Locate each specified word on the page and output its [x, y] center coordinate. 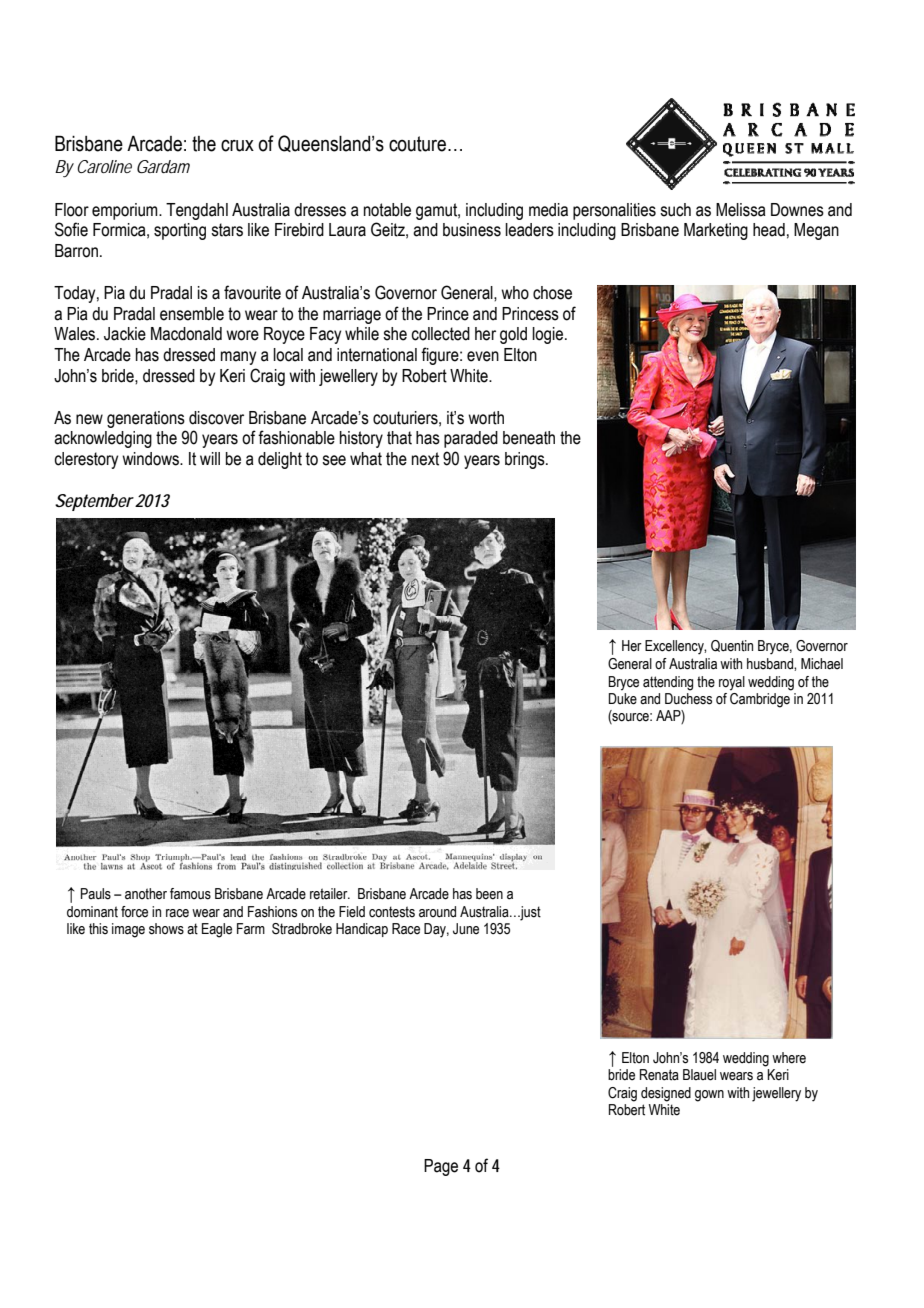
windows [152, 459]
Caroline [104, 166]
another [146, 894]
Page [441, 1167]
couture [417, 144]
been [489, 894]
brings [526, 460]
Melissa [741, 210]
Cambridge [761, 699]
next [425, 459]
